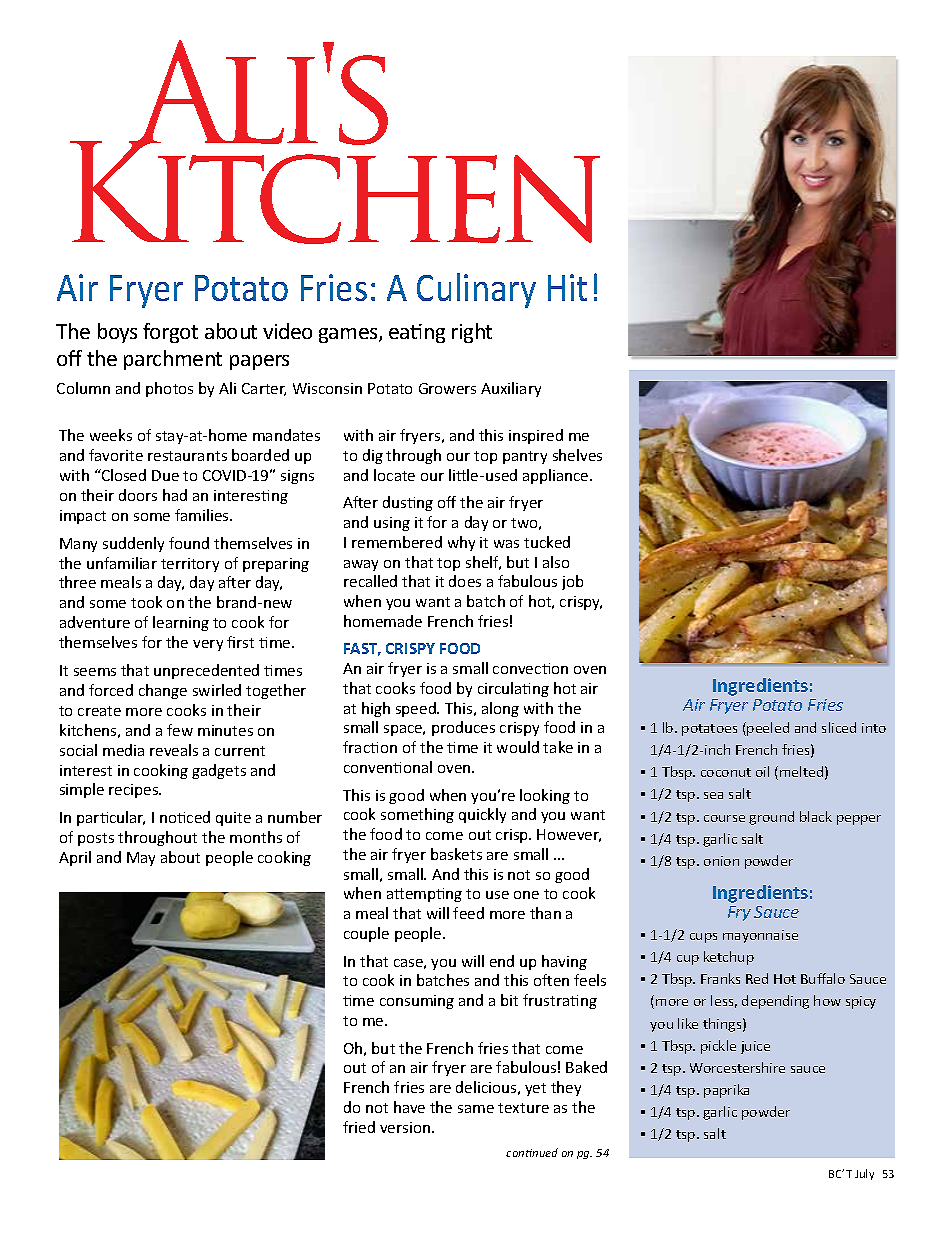 The width and height of the image is (952, 1237). Describe the element at coordinates (359, 1127) in the image. I see `fried` at that location.
